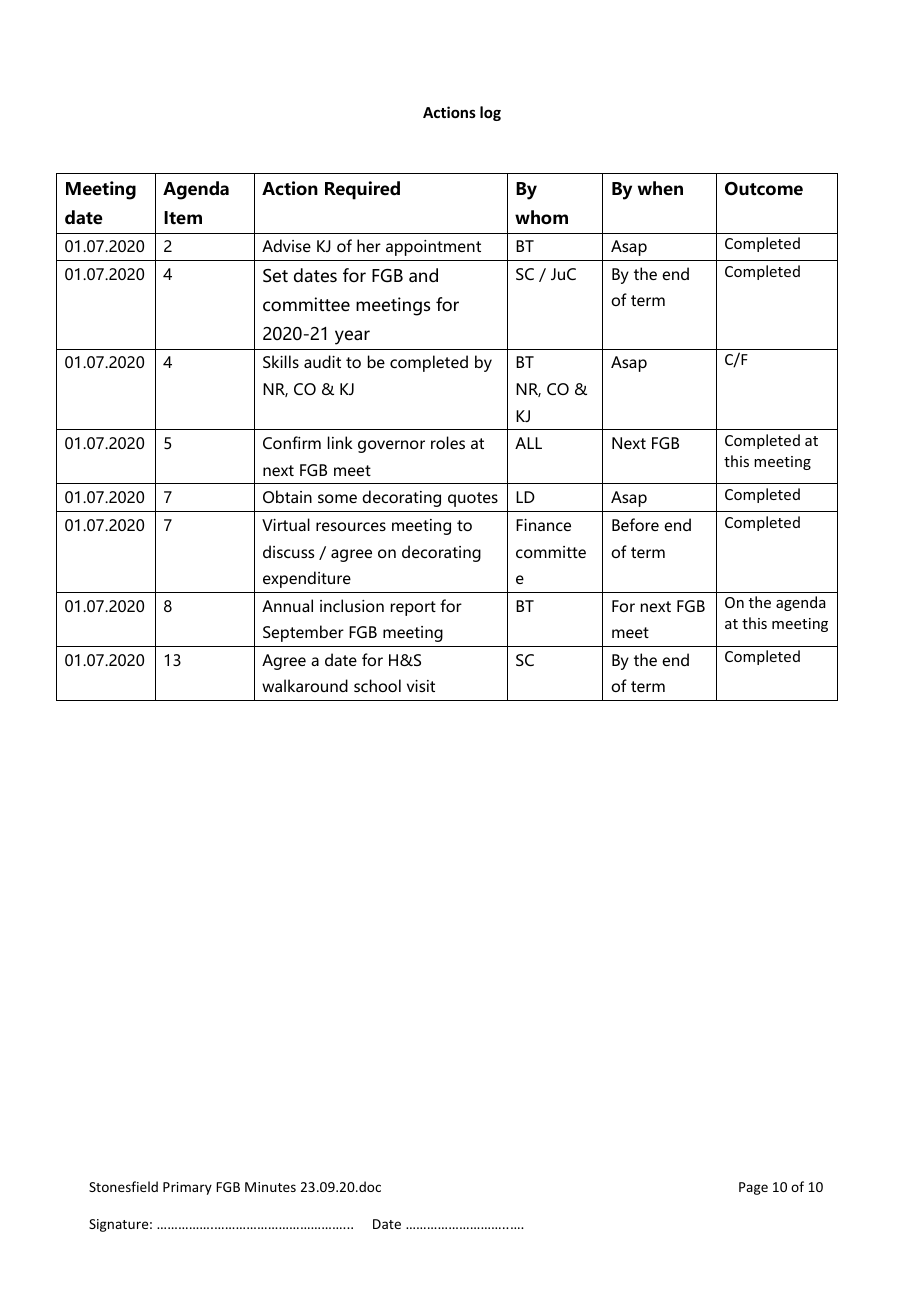  I want to click on Before, so click(635, 524).
